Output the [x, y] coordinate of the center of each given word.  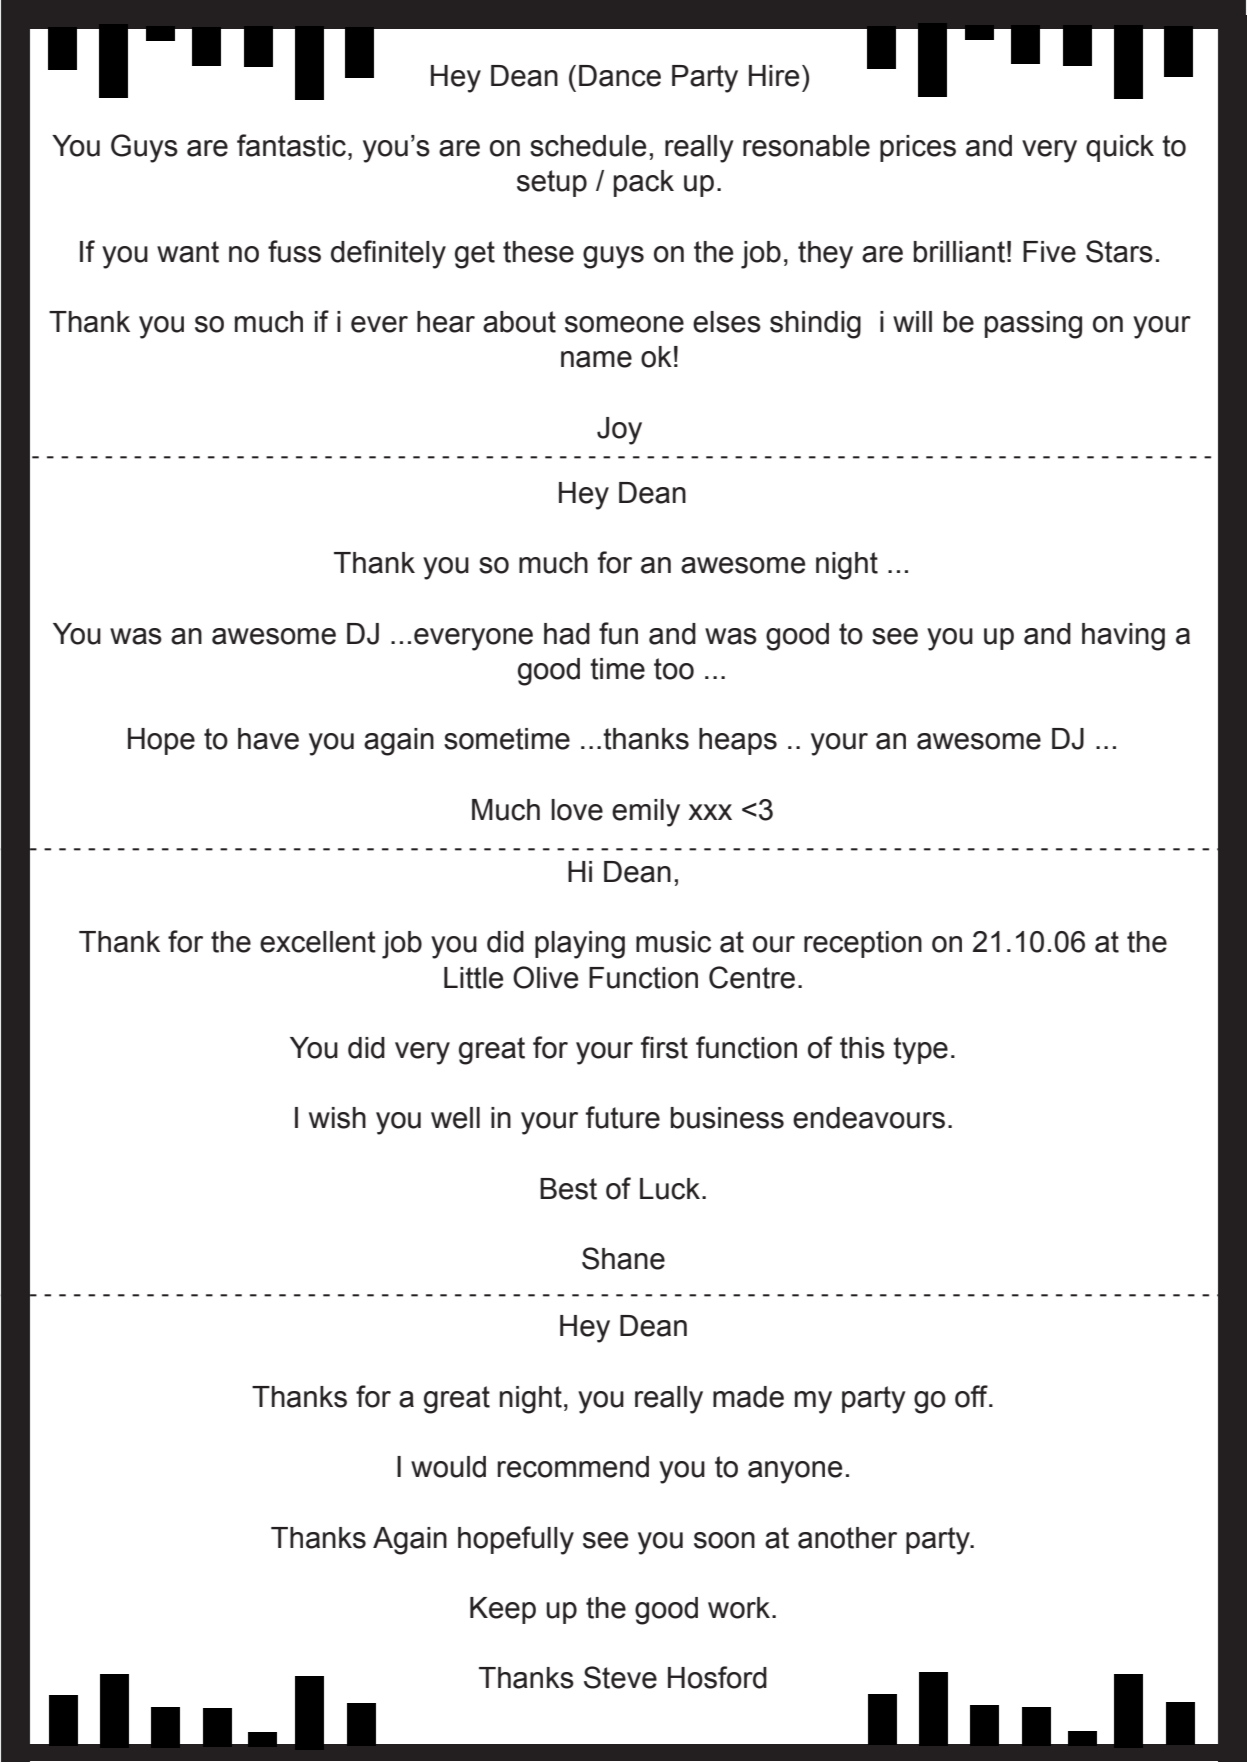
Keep [503, 1610]
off [972, 1396]
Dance [620, 76]
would [448, 1467]
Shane [623, 1258]
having [1123, 637]
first [664, 1047]
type [920, 1051]
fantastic [293, 145]
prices [918, 148]
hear [446, 322]
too [674, 669]
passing [1033, 325]
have [268, 739]
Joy [619, 431]
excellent [318, 942]
